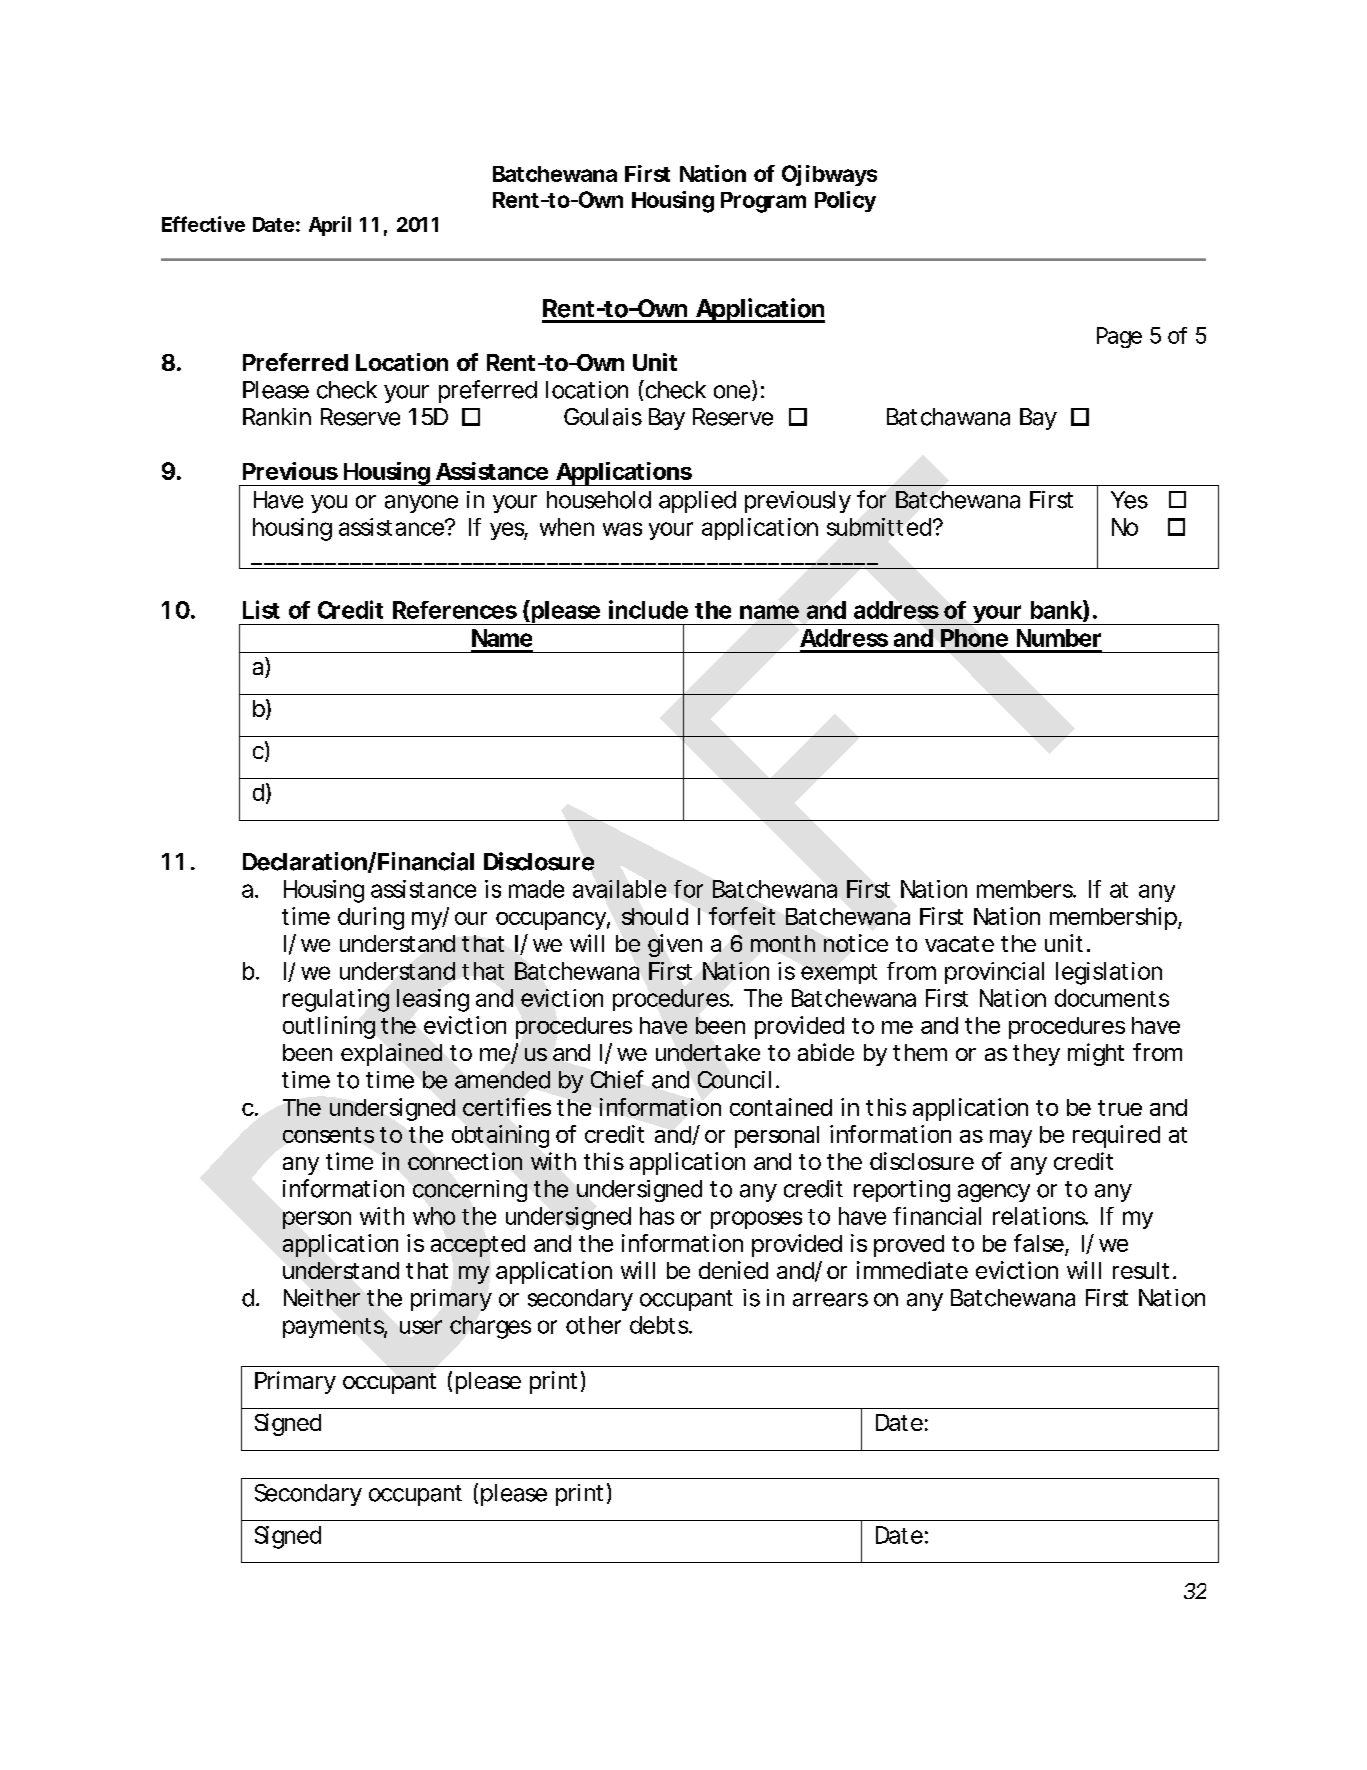 This screenshot has width=1367, height=1770. Describe the element at coordinates (1119, 337) in the screenshot. I see `Page` at that location.
